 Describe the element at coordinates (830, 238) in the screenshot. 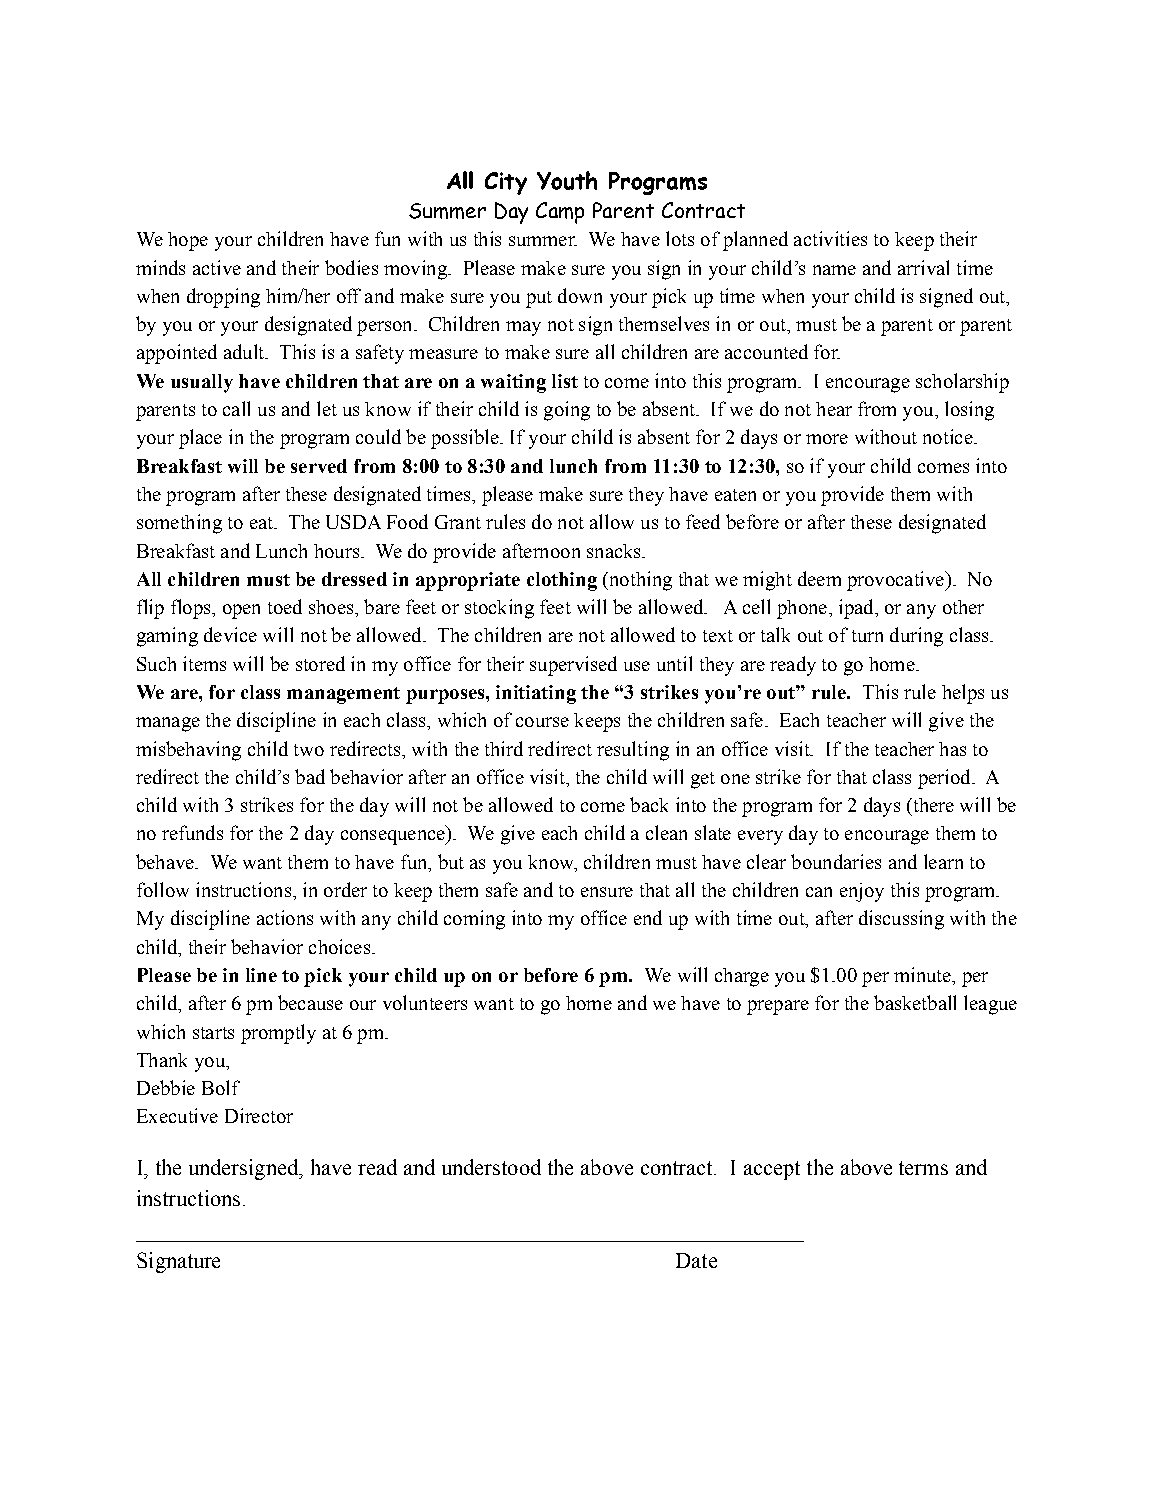

I see `activities` at that location.
